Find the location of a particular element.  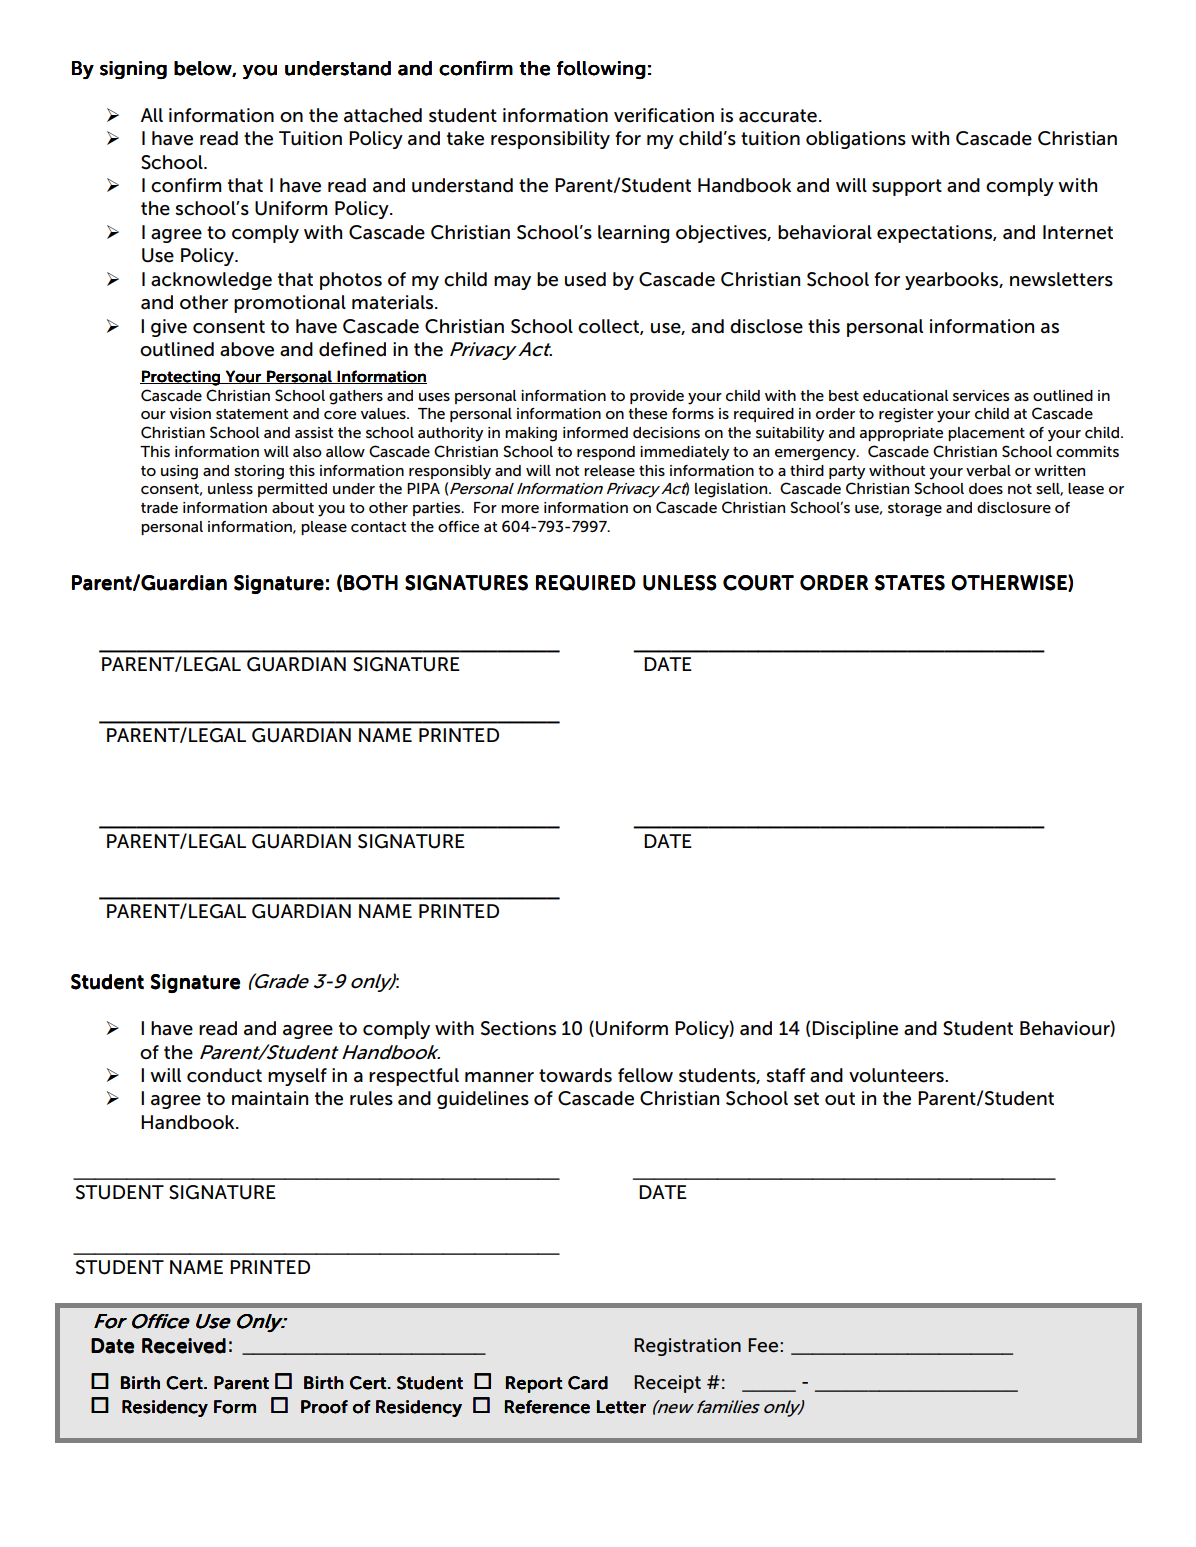

support is located at coordinates (907, 187).
